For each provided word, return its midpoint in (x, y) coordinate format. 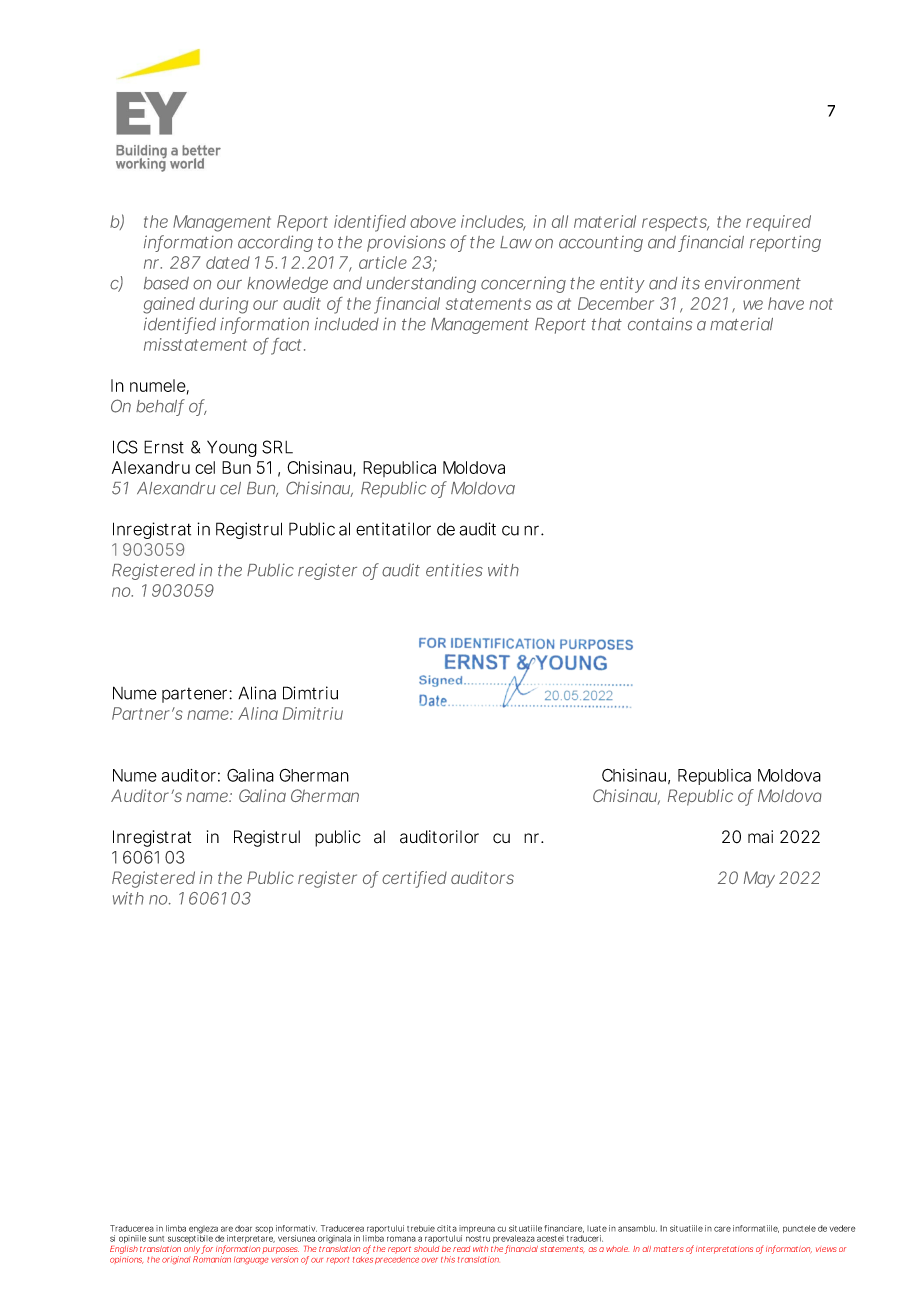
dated (228, 262)
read (461, 1249)
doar (243, 1228)
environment (753, 283)
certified (414, 879)
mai (760, 837)
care (722, 1229)
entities (454, 570)
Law (516, 242)
